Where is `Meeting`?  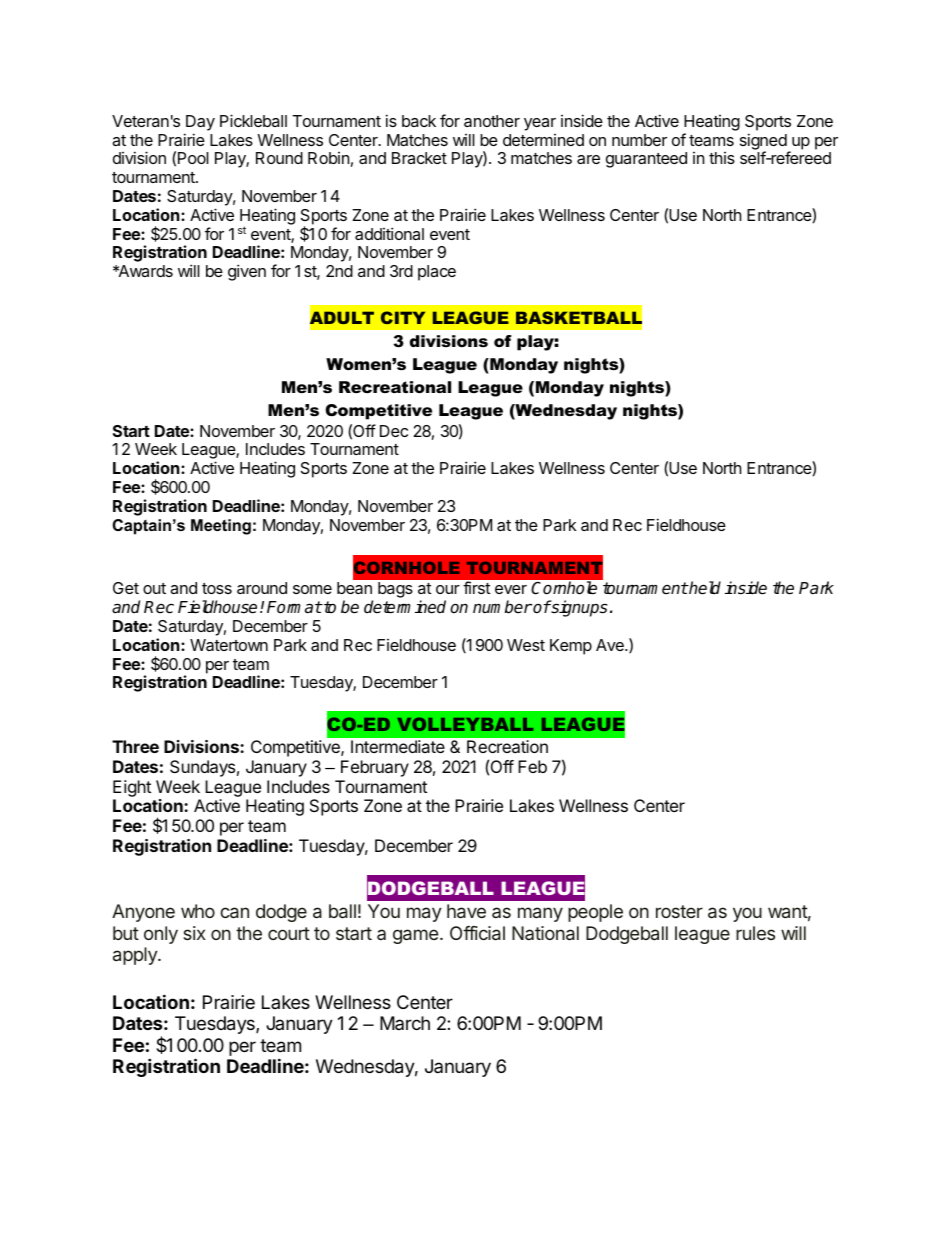 Meeting is located at coordinates (221, 527).
